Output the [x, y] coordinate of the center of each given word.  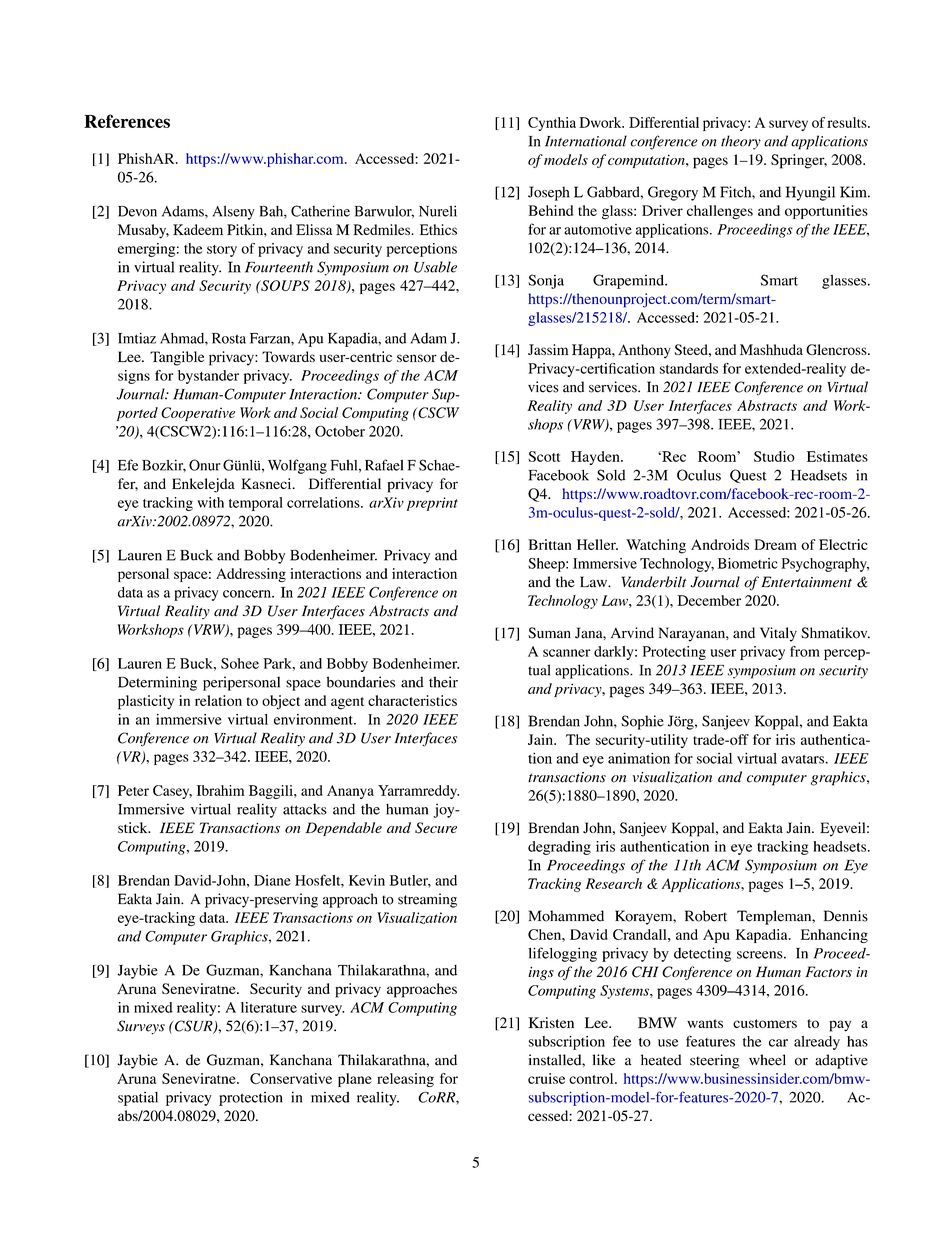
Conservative [291, 1078]
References [127, 121]
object [281, 702]
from [805, 651]
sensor [417, 358]
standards [689, 368]
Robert [706, 916]
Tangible [177, 358]
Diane [272, 880]
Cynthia [552, 124]
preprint [432, 504]
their [443, 682]
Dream [775, 544]
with [211, 502]
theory [741, 142]
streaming [427, 900]
